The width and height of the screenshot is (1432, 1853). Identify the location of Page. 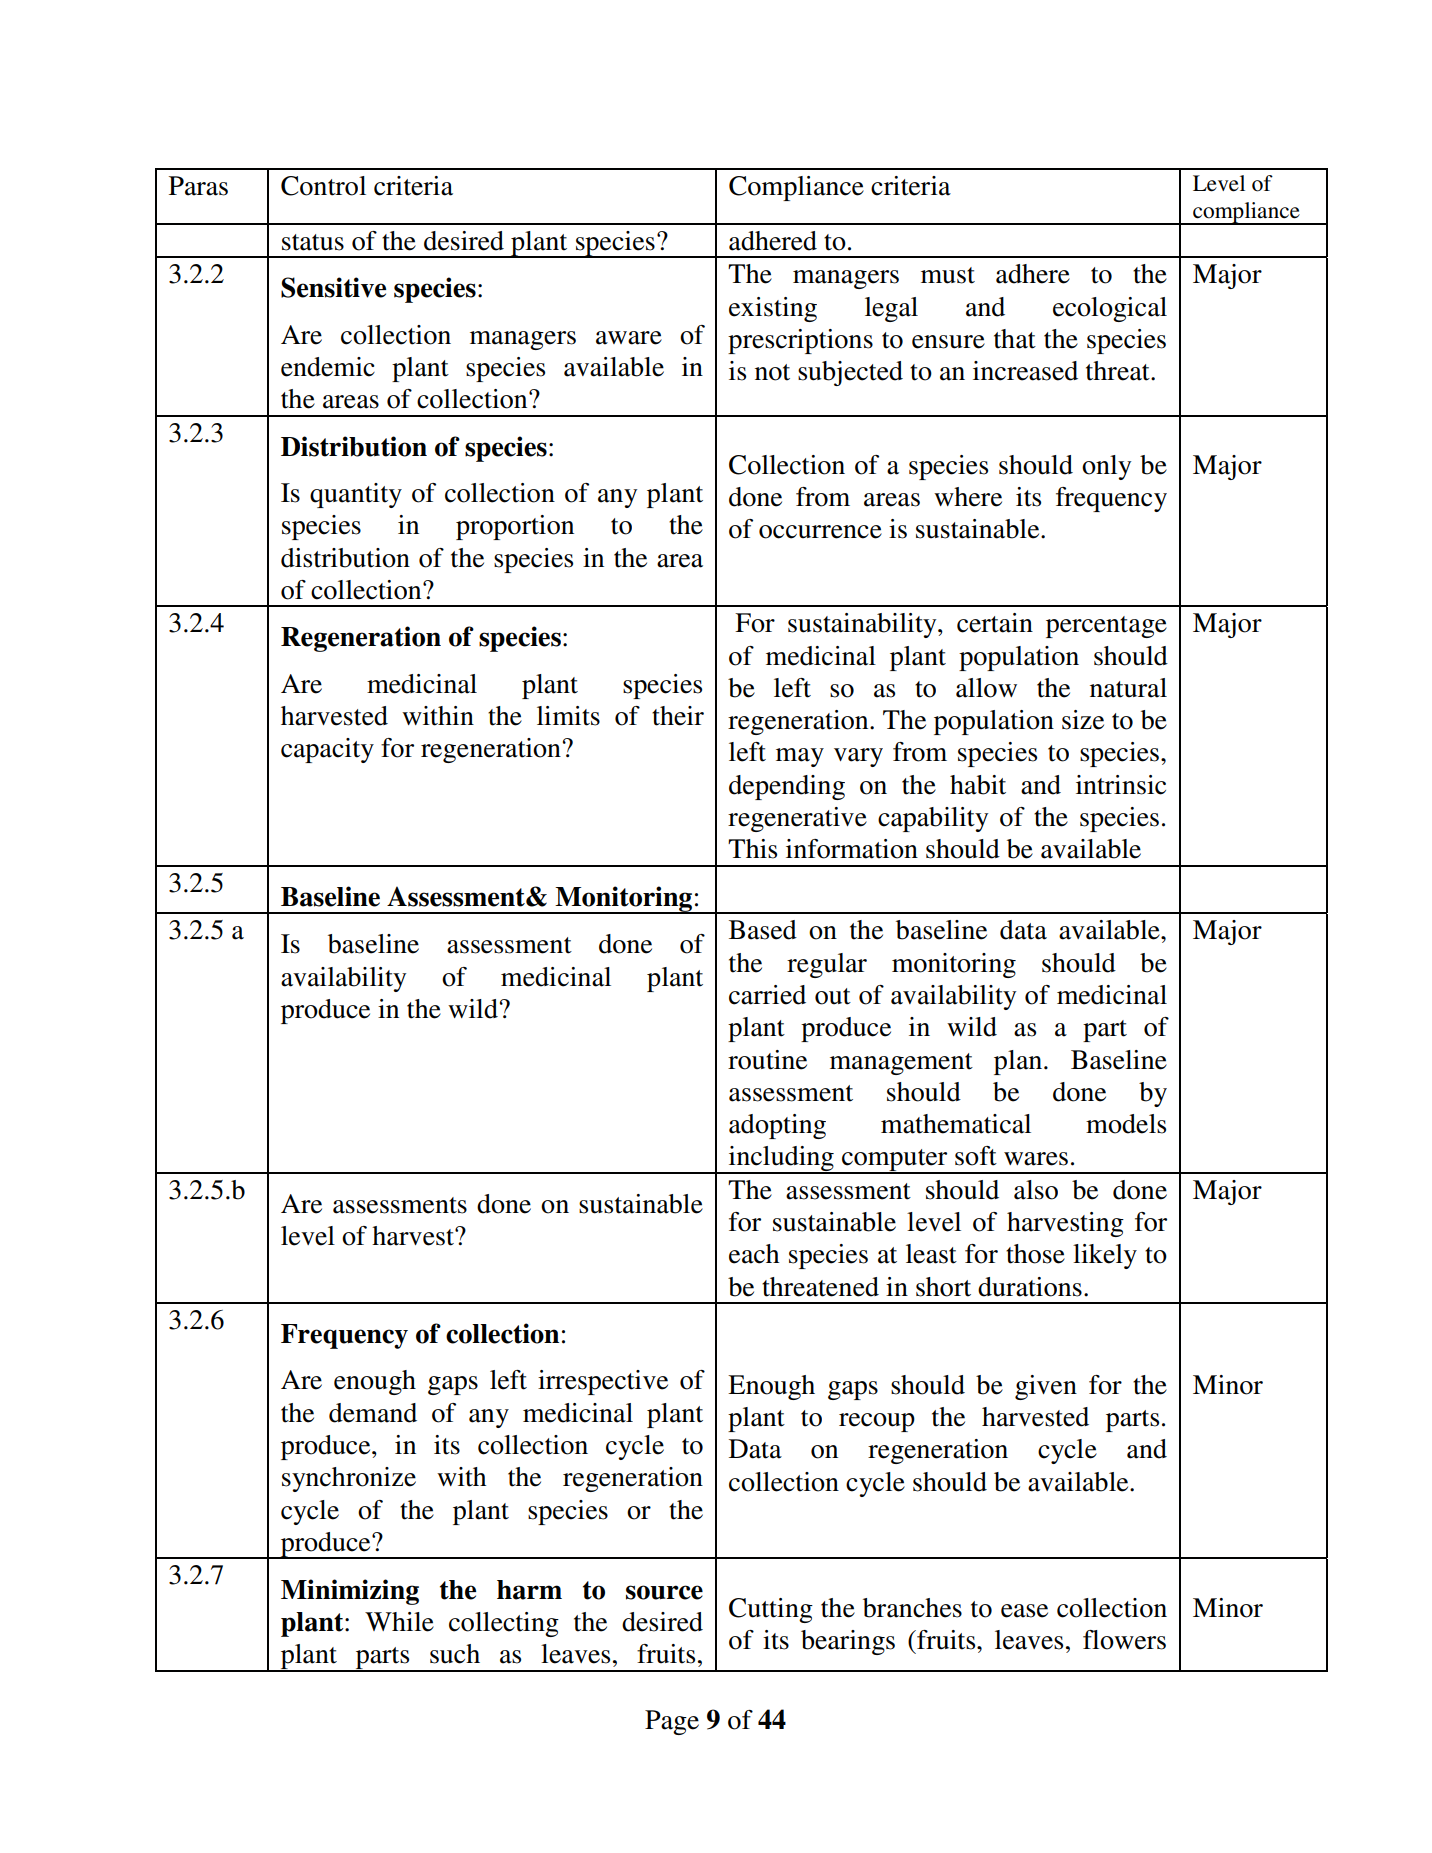
(672, 1722).
